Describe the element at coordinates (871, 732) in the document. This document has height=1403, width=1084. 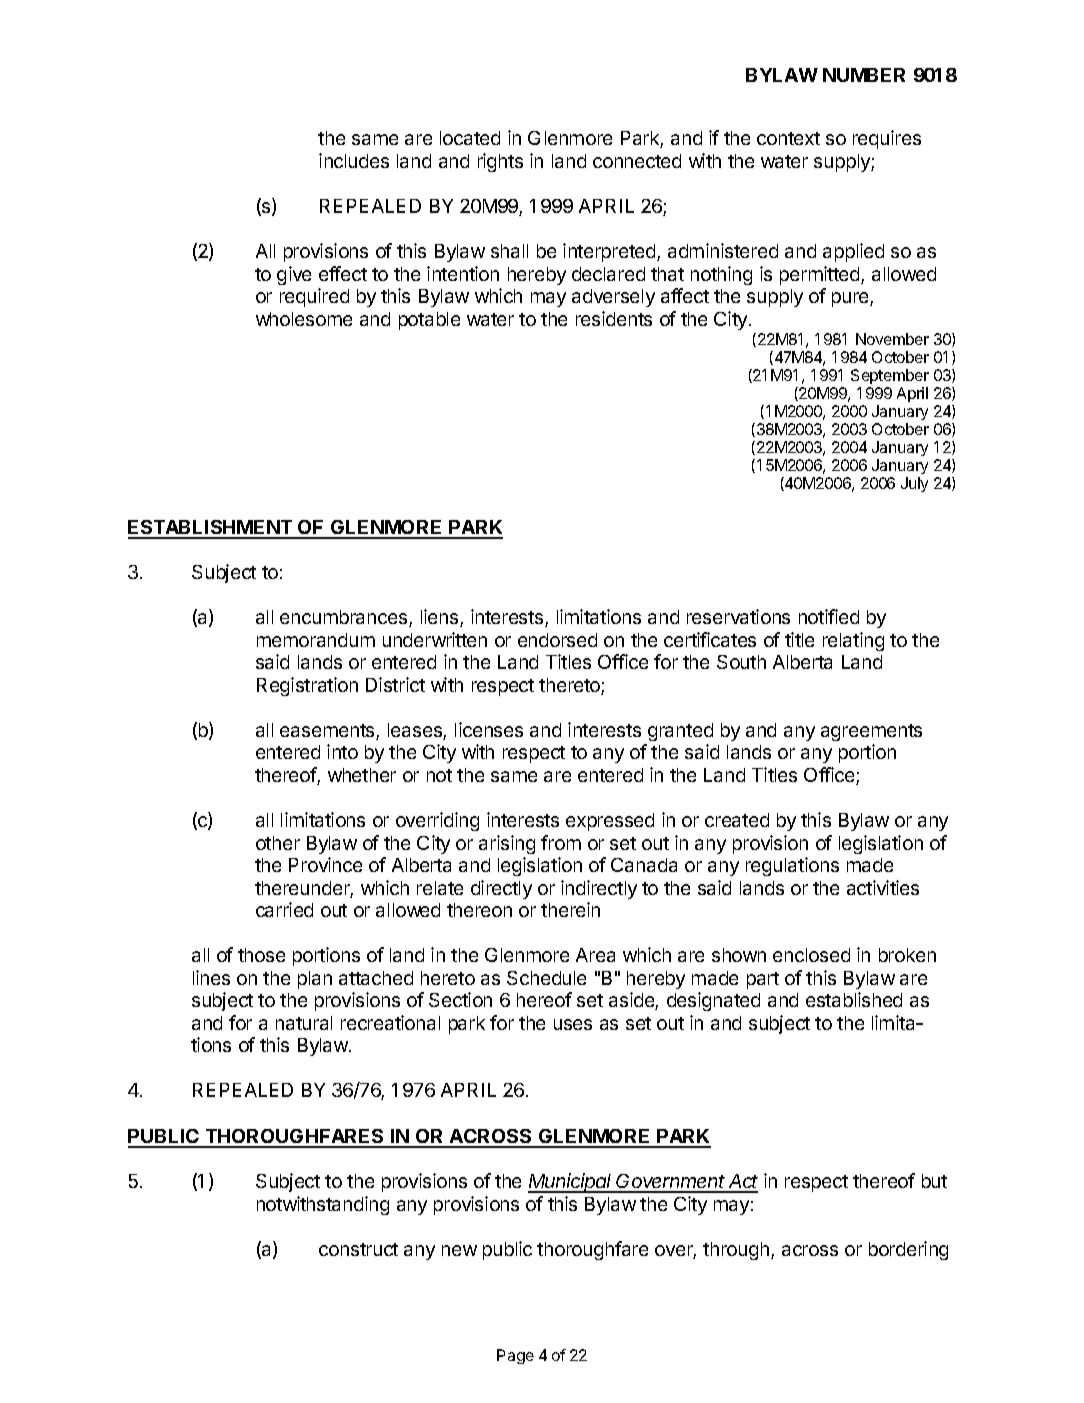
I see `agreements` at that location.
